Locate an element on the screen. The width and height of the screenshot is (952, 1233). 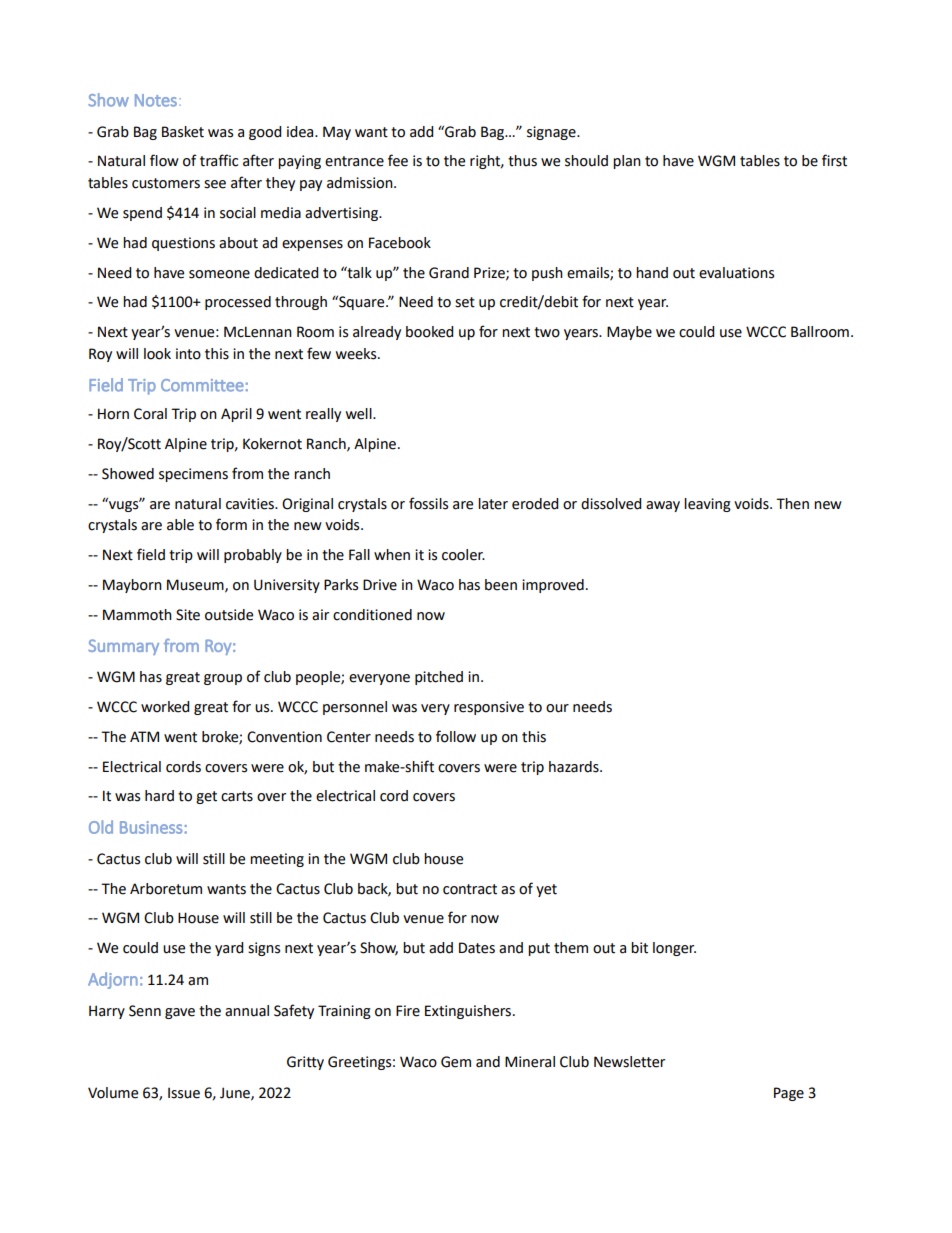
flow is located at coordinates (164, 160).
